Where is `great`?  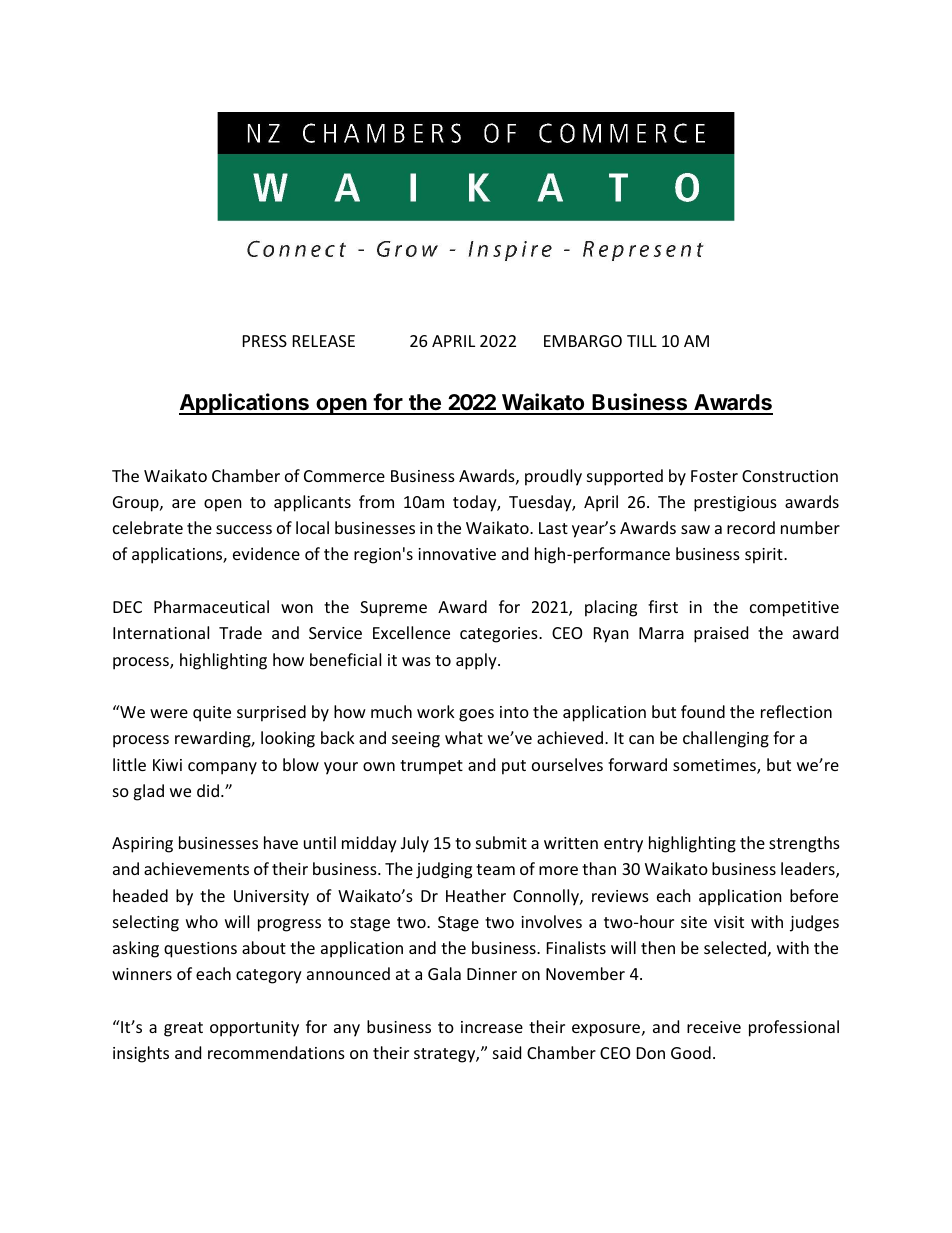
great is located at coordinates (183, 1029).
